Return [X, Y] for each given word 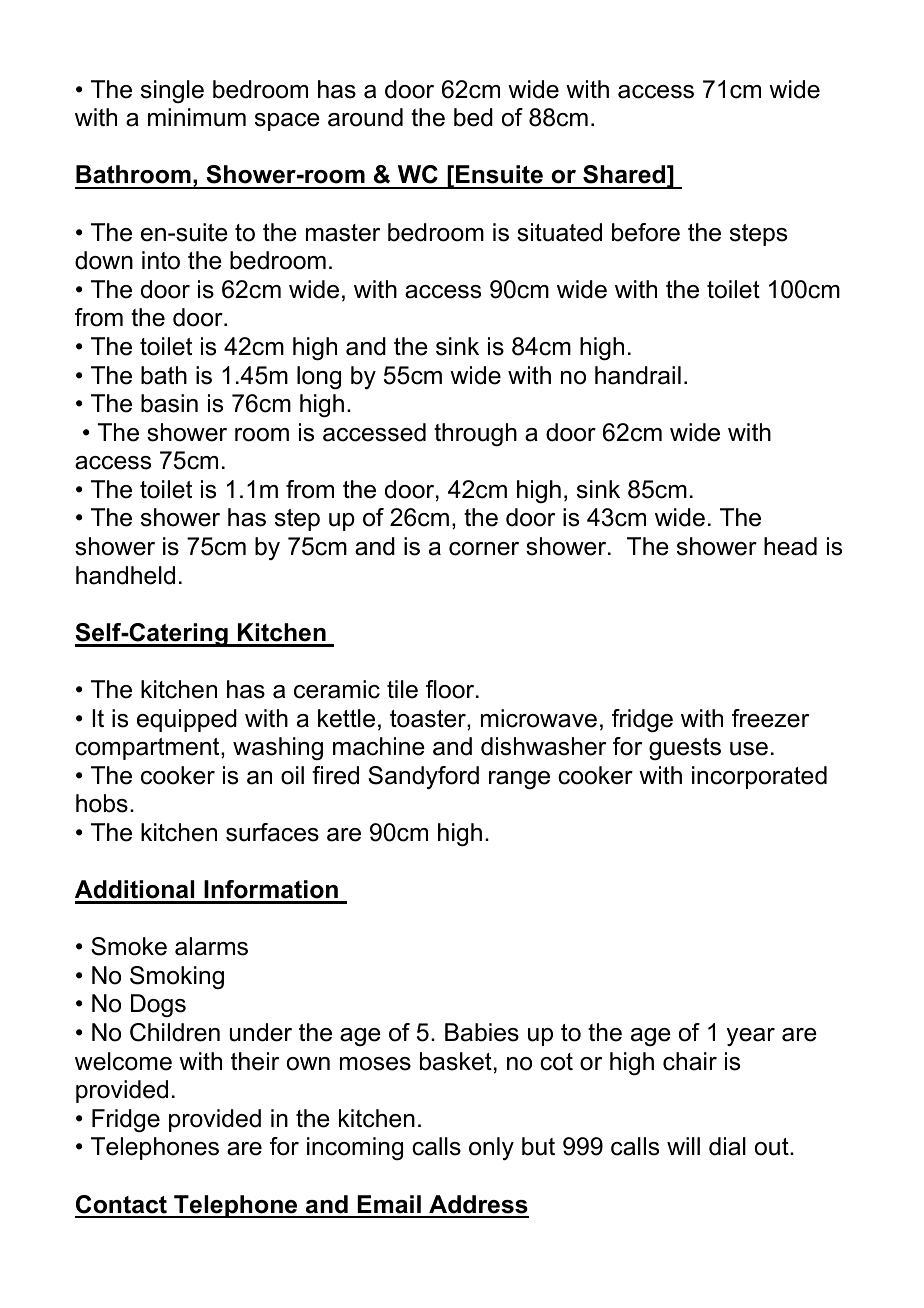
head [790, 546]
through [475, 435]
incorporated [759, 777]
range [519, 780]
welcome [123, 1061]
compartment [148, 749]
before [646, 232]
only [491, 1148]
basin [169, 403]
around [365, 117]
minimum [197, 117]
